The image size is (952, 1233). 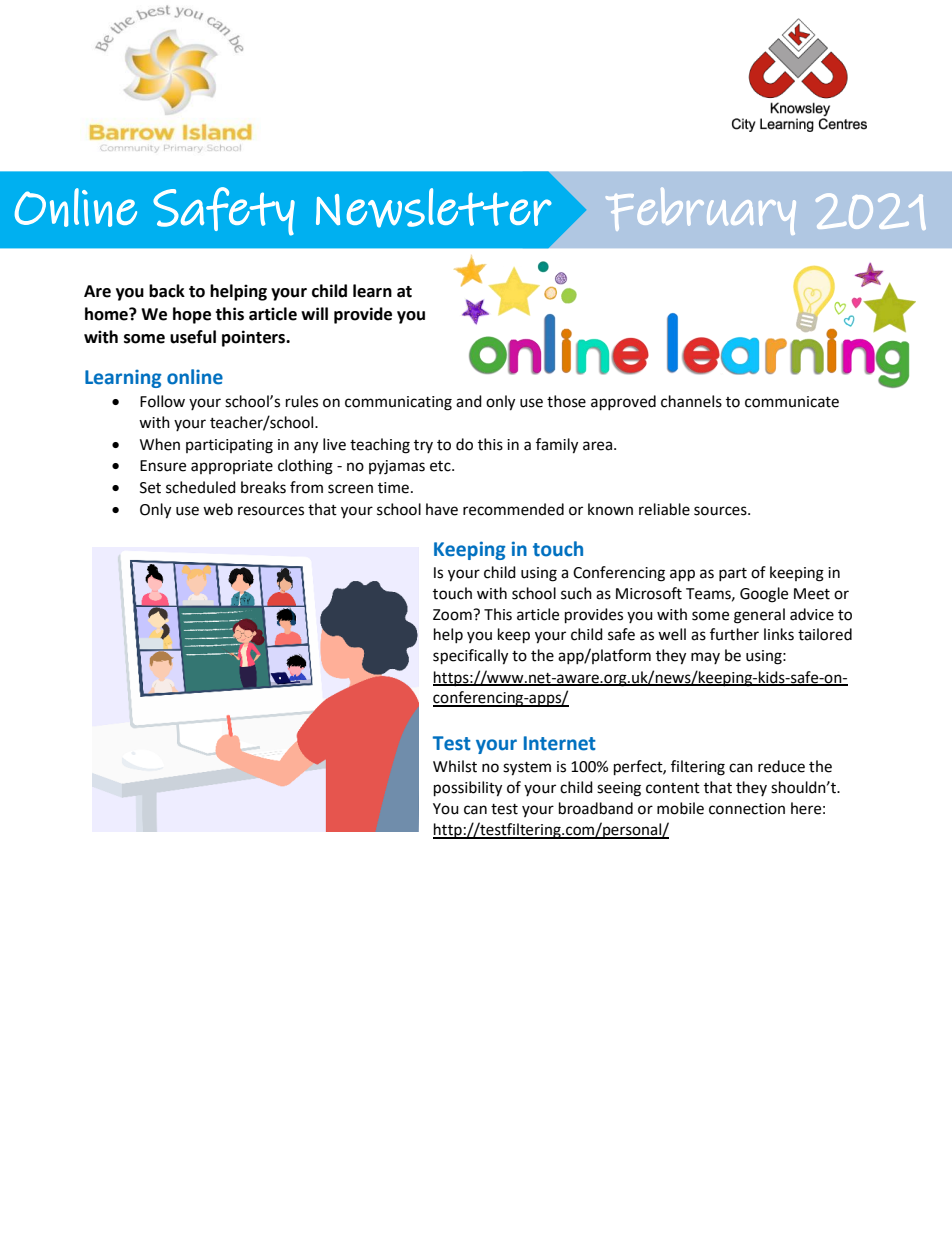 I want to click on connection, so click(x=747, y=809).
